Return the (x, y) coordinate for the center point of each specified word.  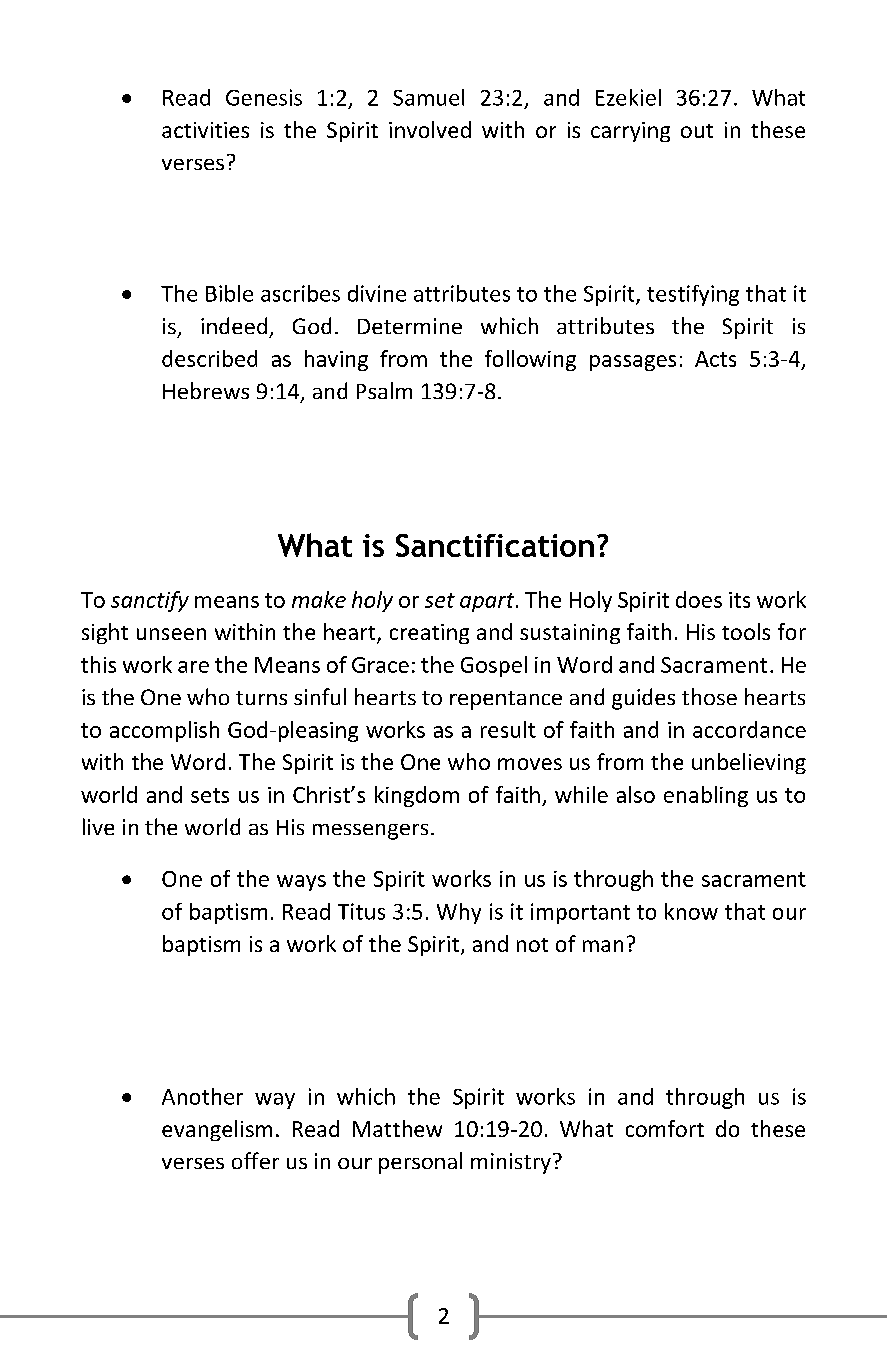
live (98, 826)
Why (459, 913)
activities (205, 130)
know (691, 911)
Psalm (384, 390)
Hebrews (206, 390)
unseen (171, 634)
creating (429, 634)
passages (633, 363)
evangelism (217, 1130)
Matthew (397, 1128)
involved (430, 129)
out (697, 131)
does (699, 599)
